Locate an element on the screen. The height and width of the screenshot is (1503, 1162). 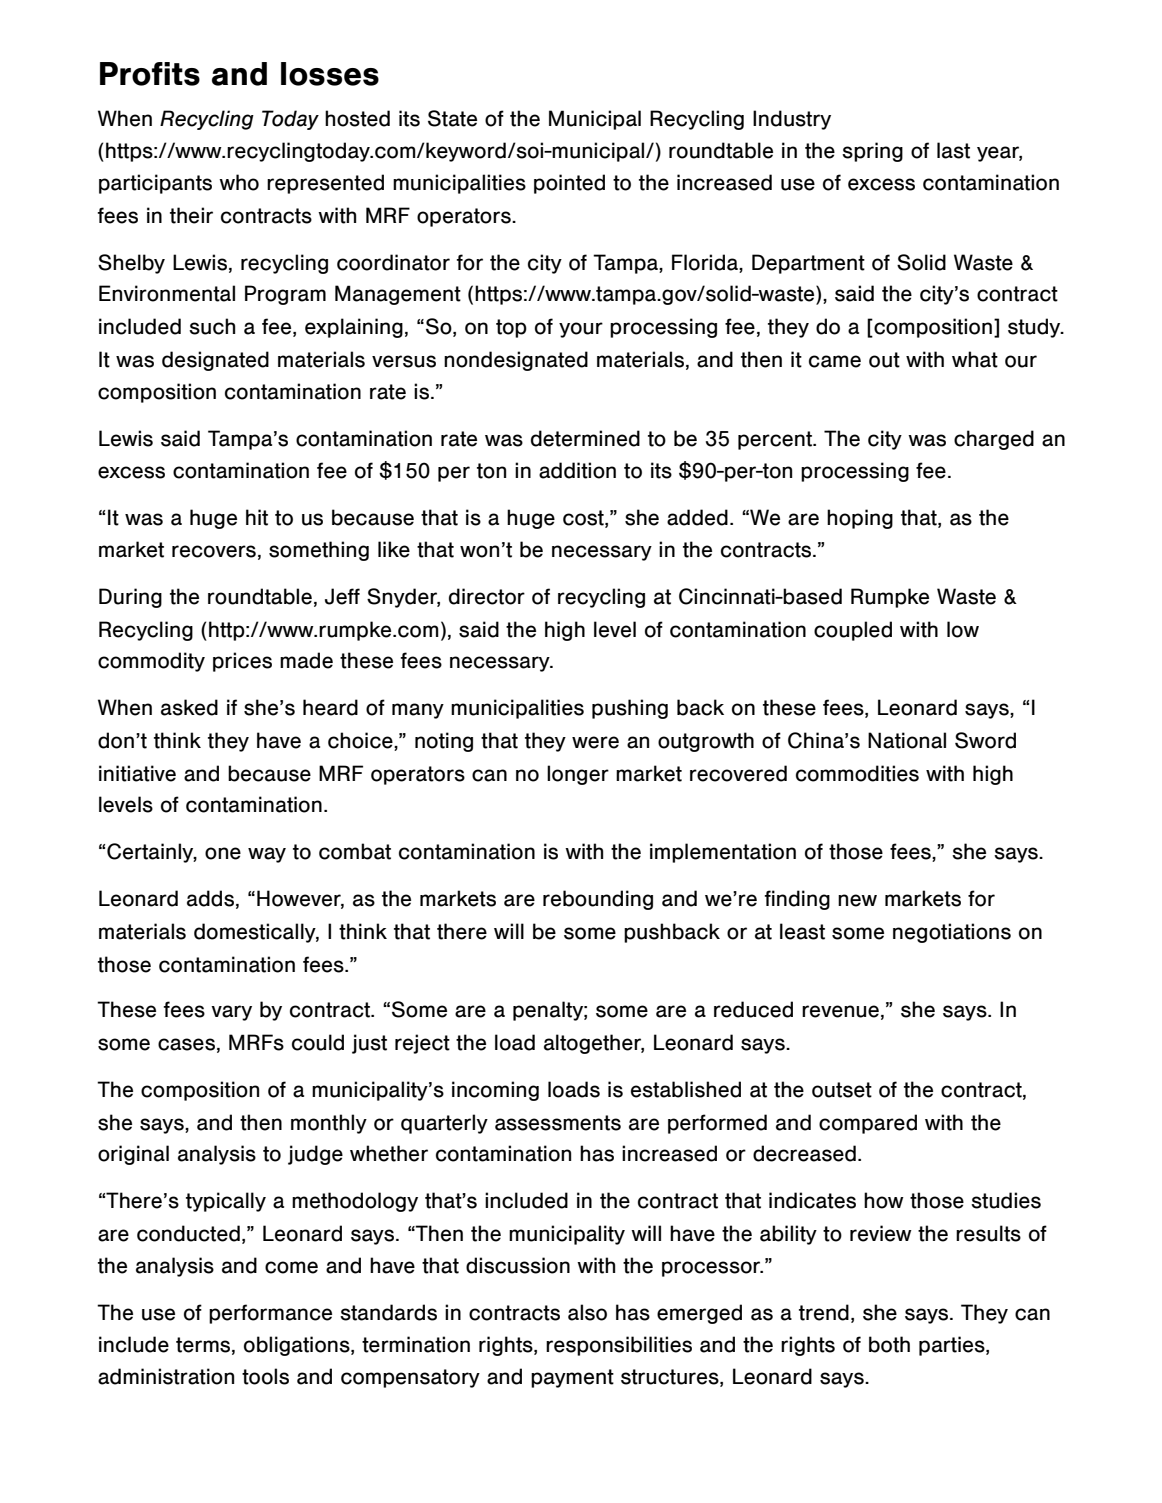
who is located at coordinates (239, 182).
